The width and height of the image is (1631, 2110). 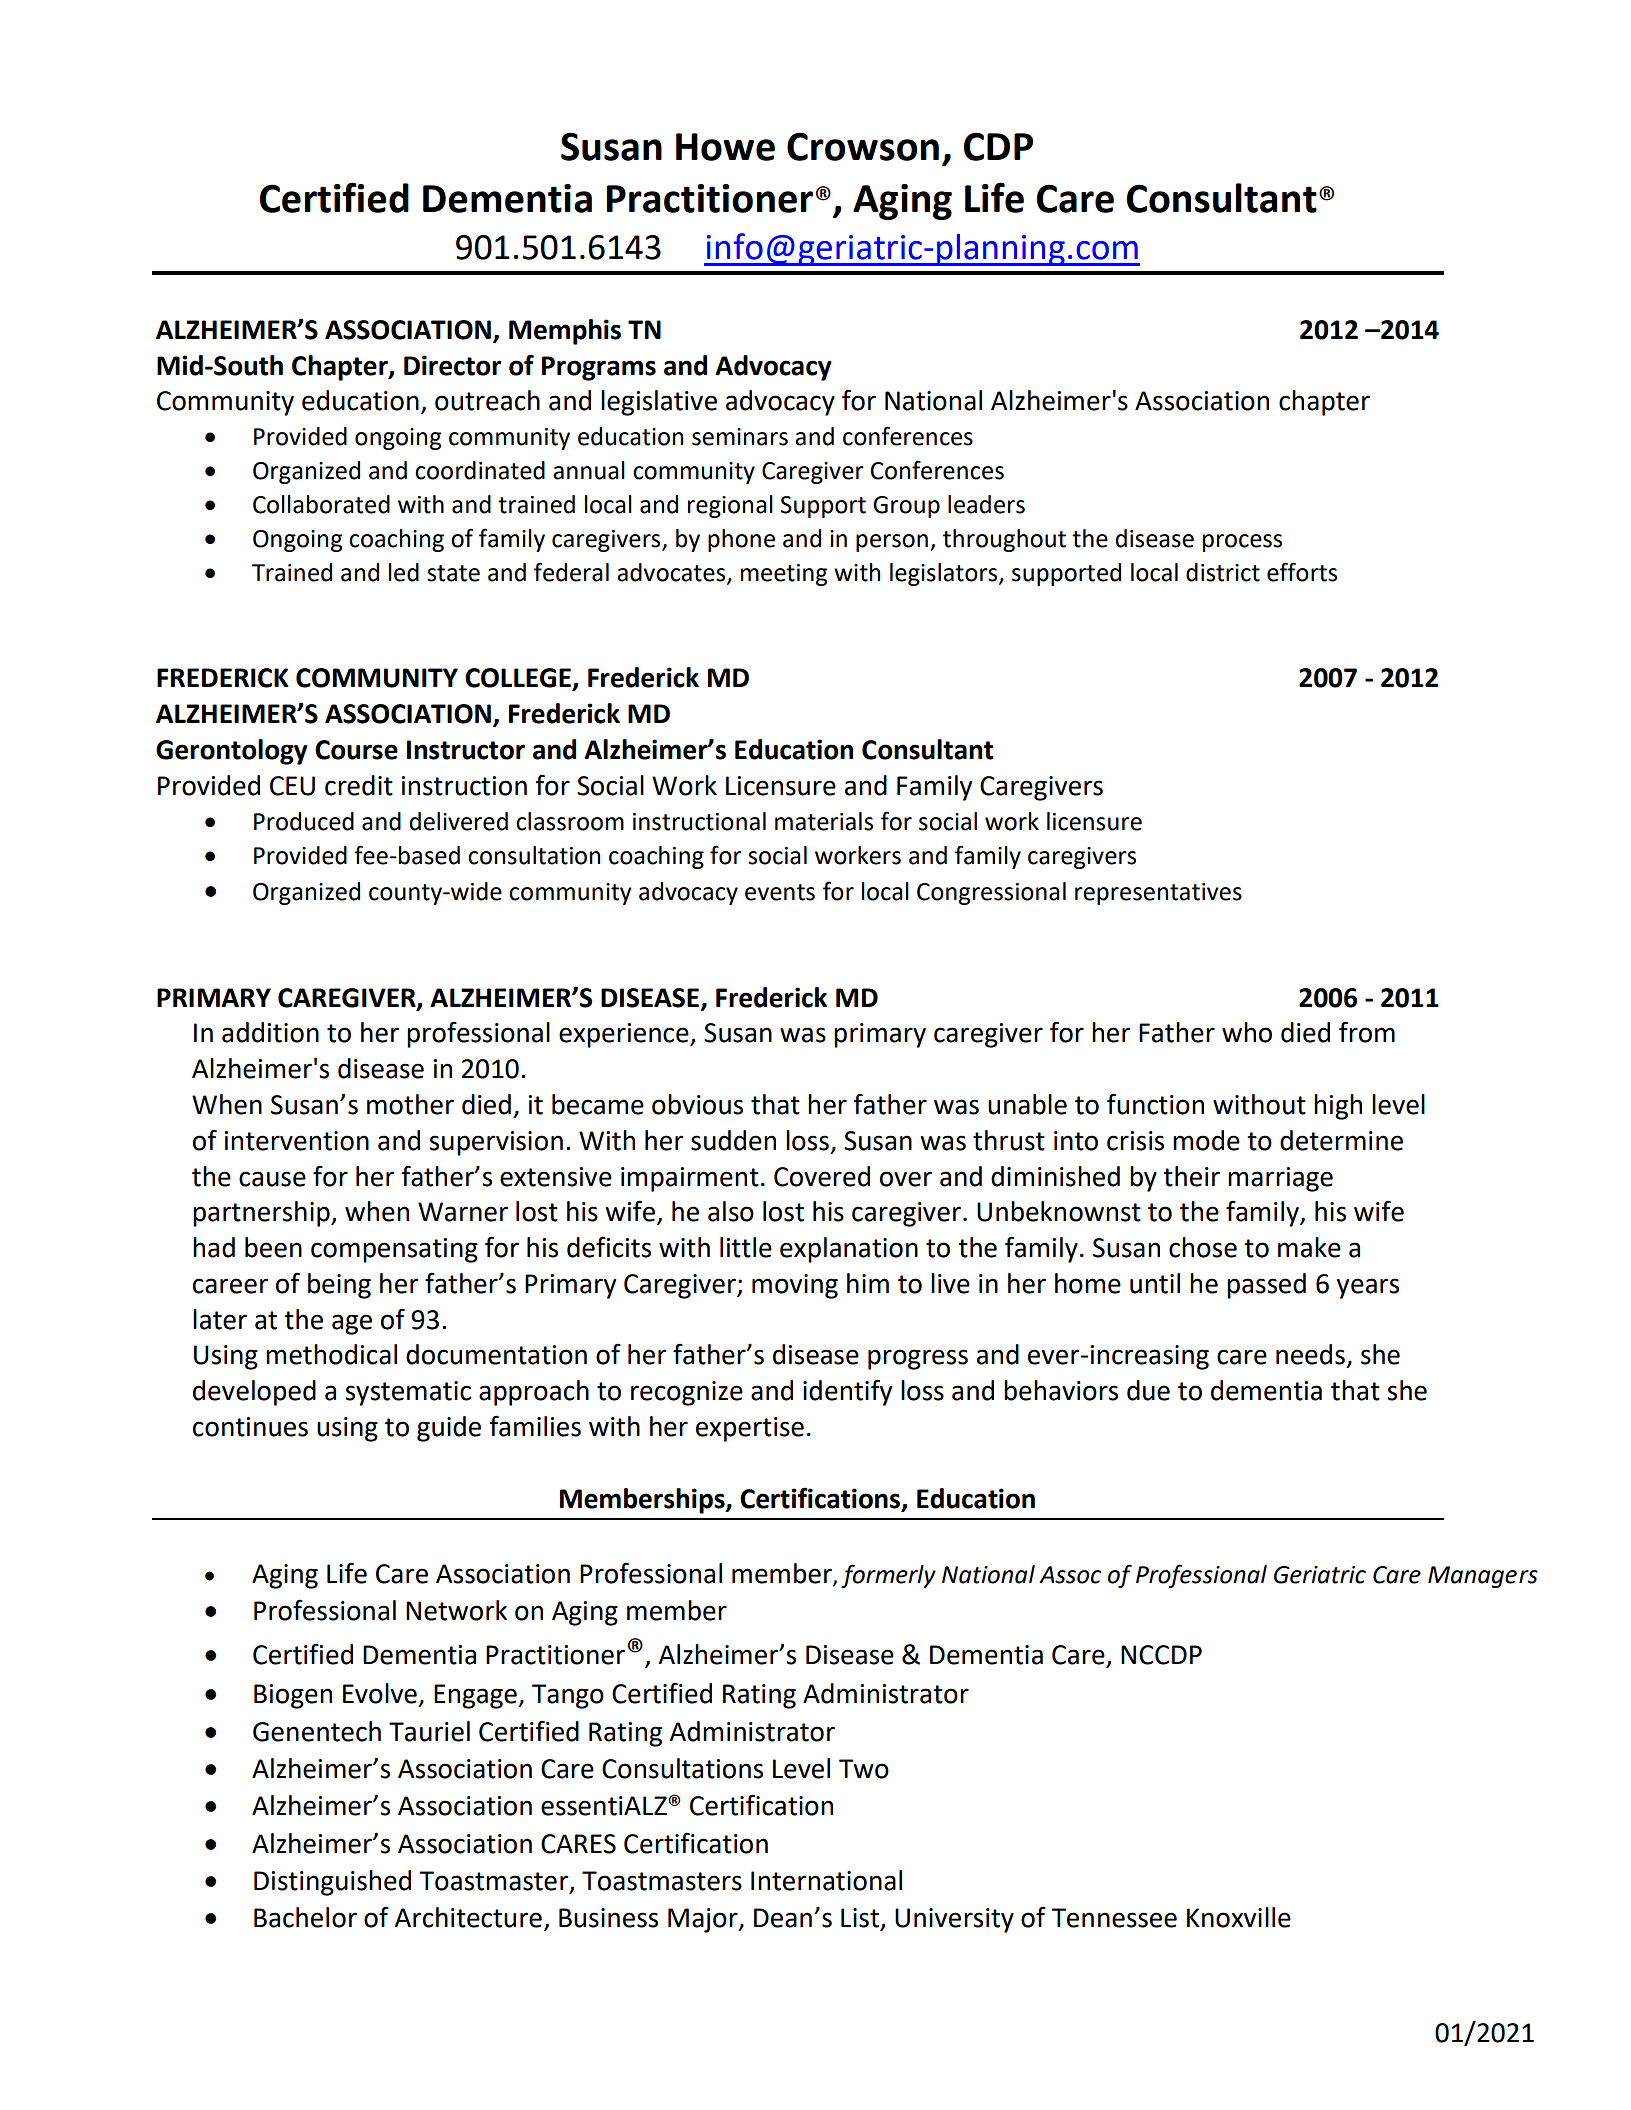 I want to click on him, so click(x=868, y=1283).
